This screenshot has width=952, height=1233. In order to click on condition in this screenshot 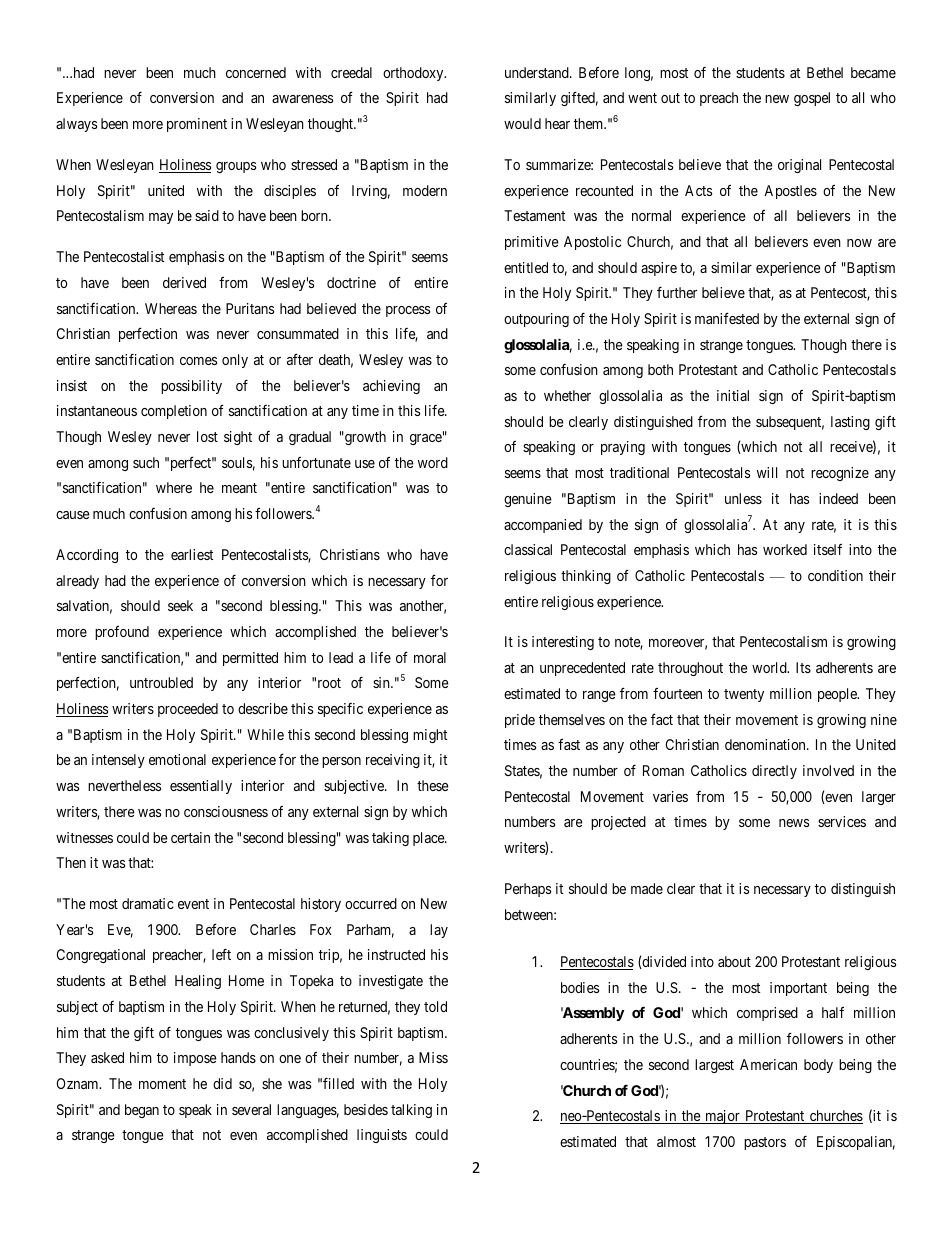, I will do `click(835, 575)`.
